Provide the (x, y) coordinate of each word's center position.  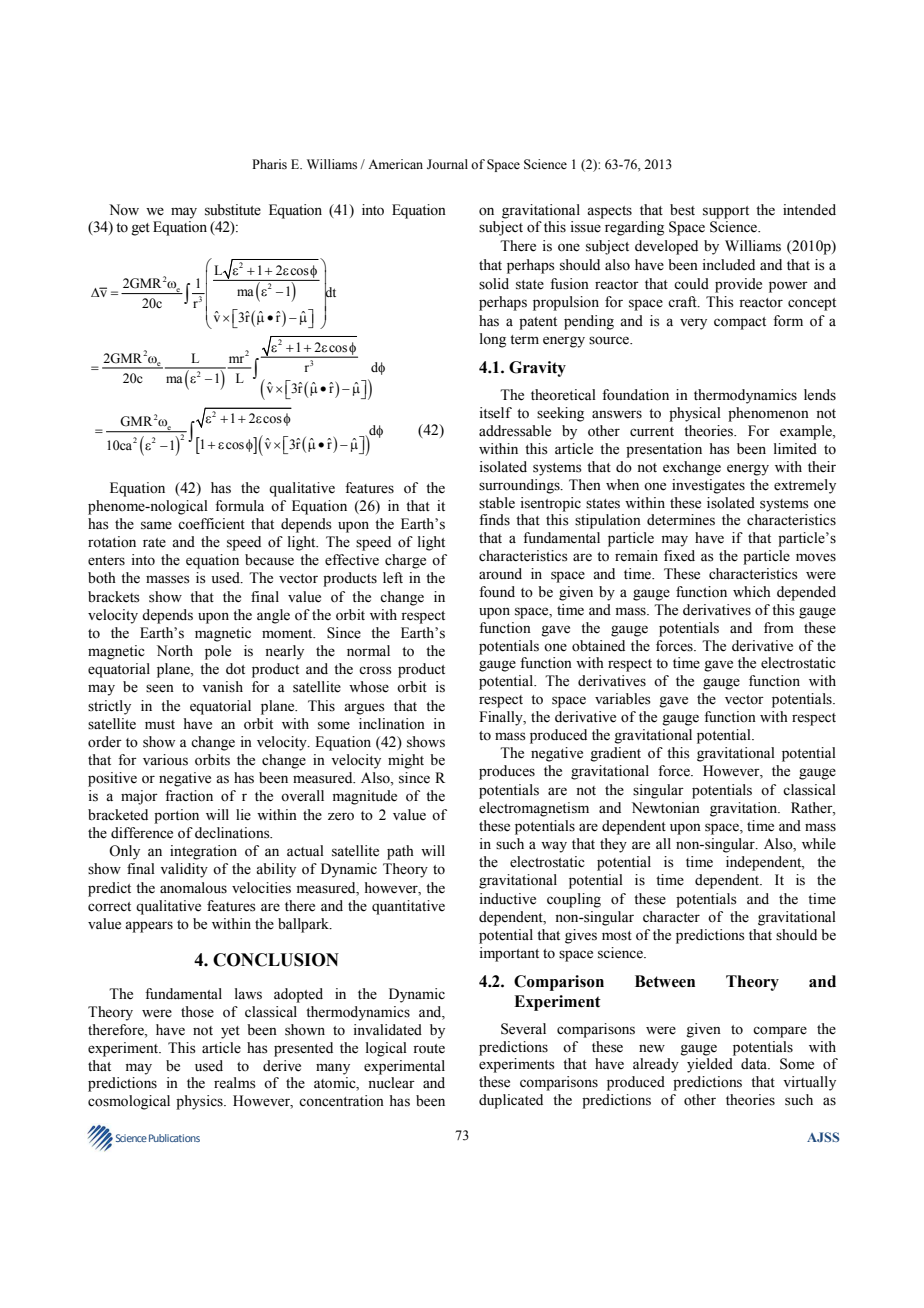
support (726, 212)
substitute (233, 210)
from (779, 628)
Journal (447, 164)
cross (375, 670)
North (175, 651)
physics (200, 1102)
